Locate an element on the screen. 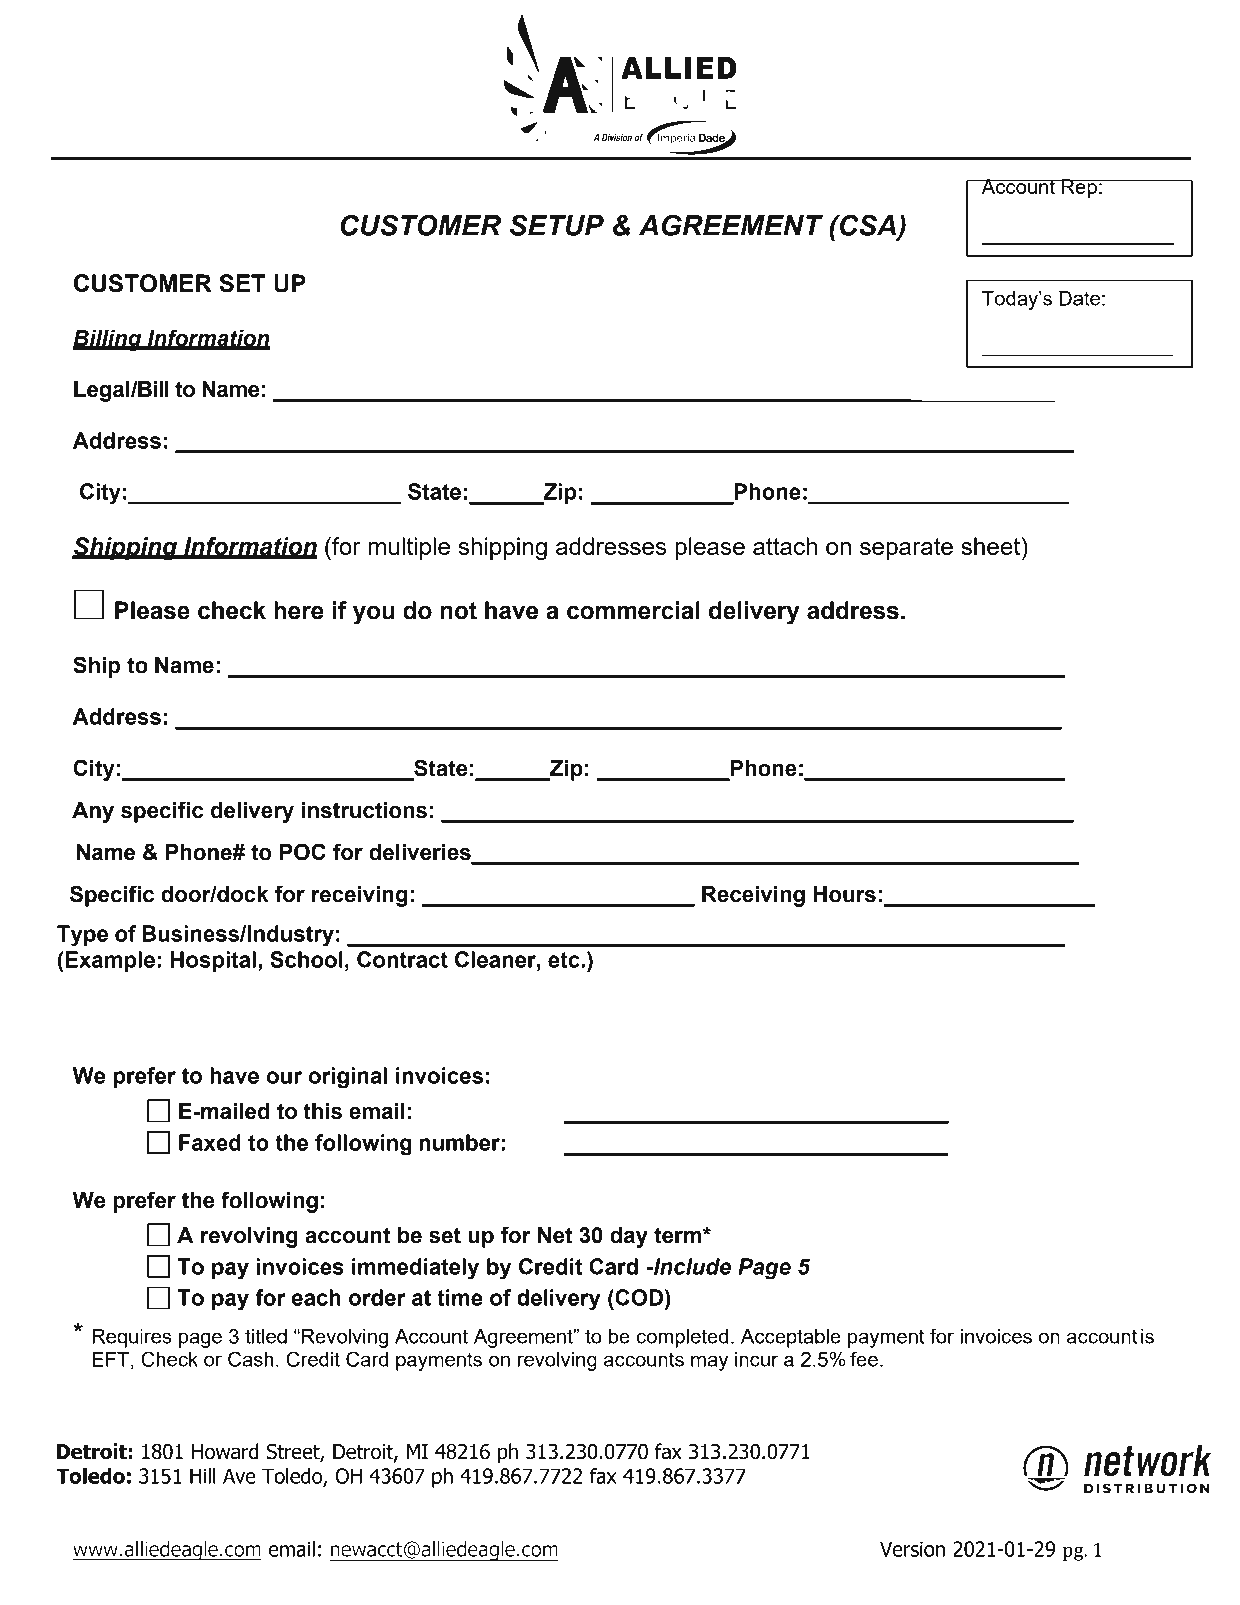  Faxed is located at coordinates (210, 1142).
